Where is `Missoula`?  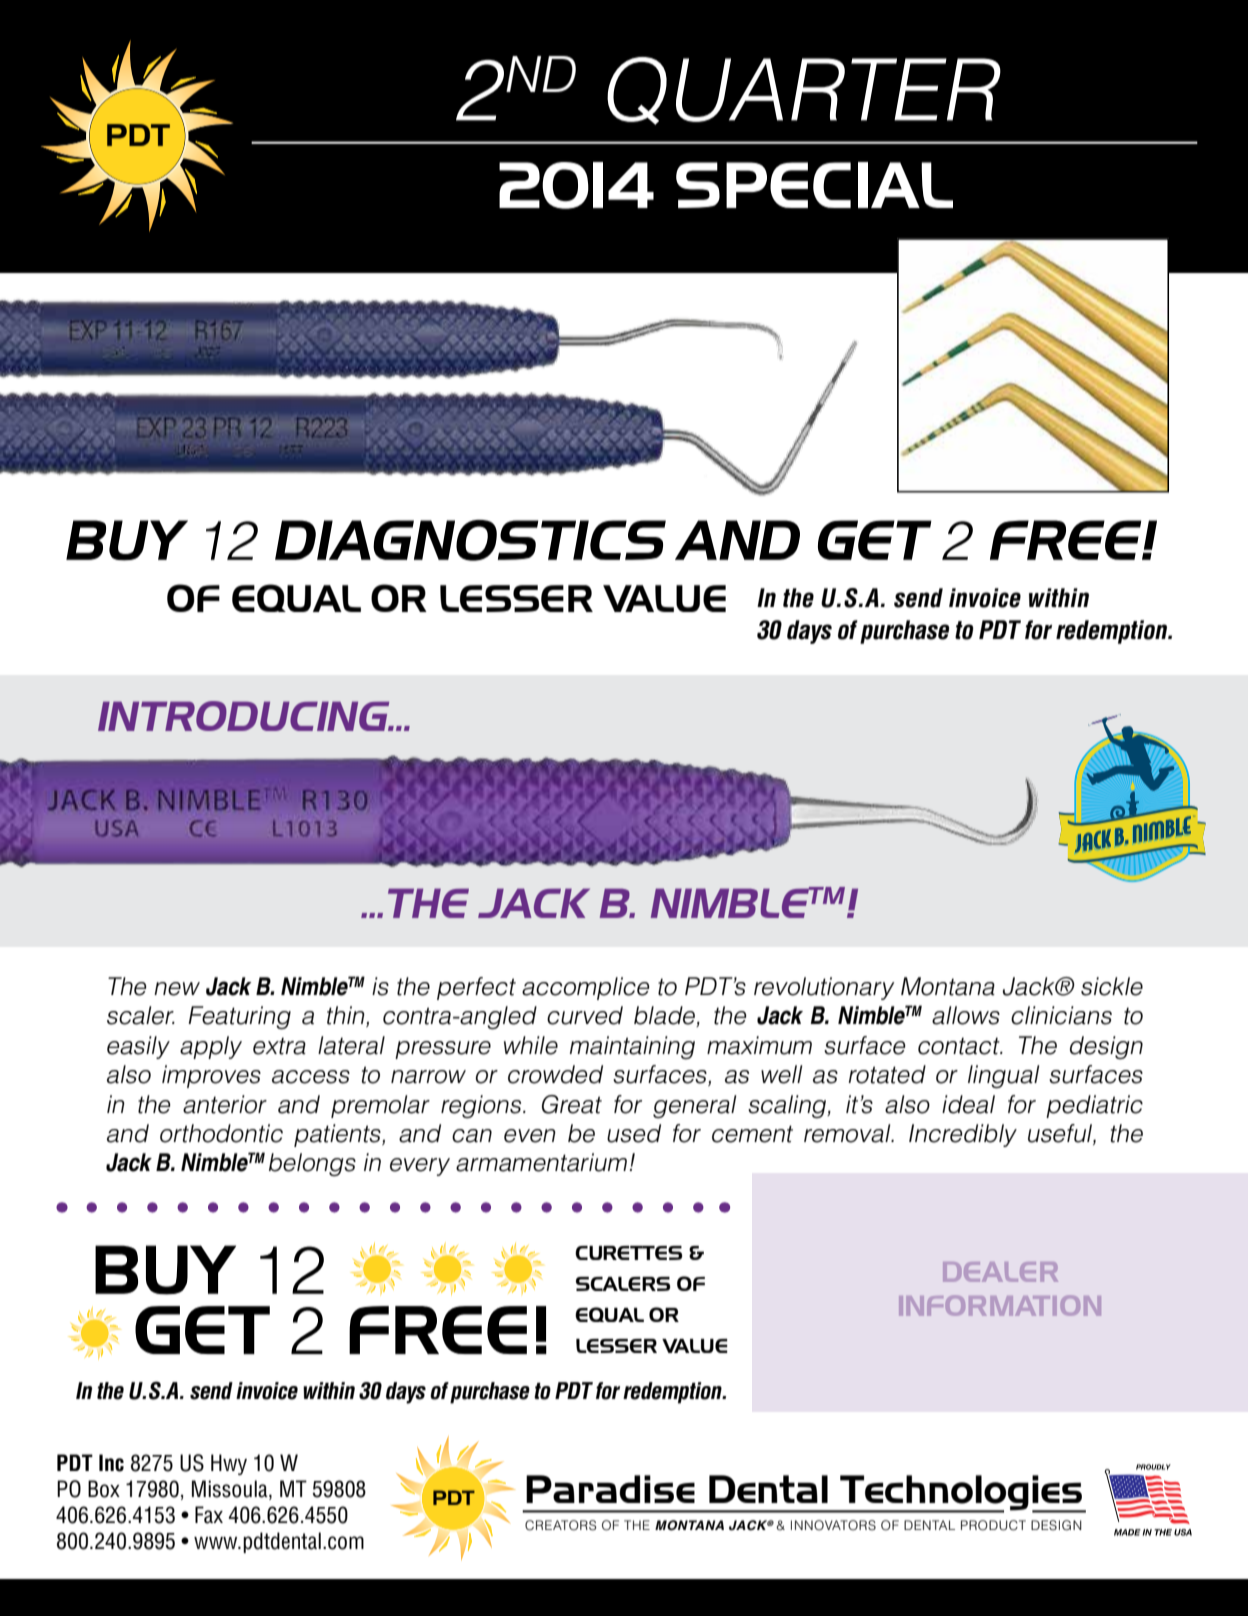
Missoula is located at coordinates (231, 1490).
